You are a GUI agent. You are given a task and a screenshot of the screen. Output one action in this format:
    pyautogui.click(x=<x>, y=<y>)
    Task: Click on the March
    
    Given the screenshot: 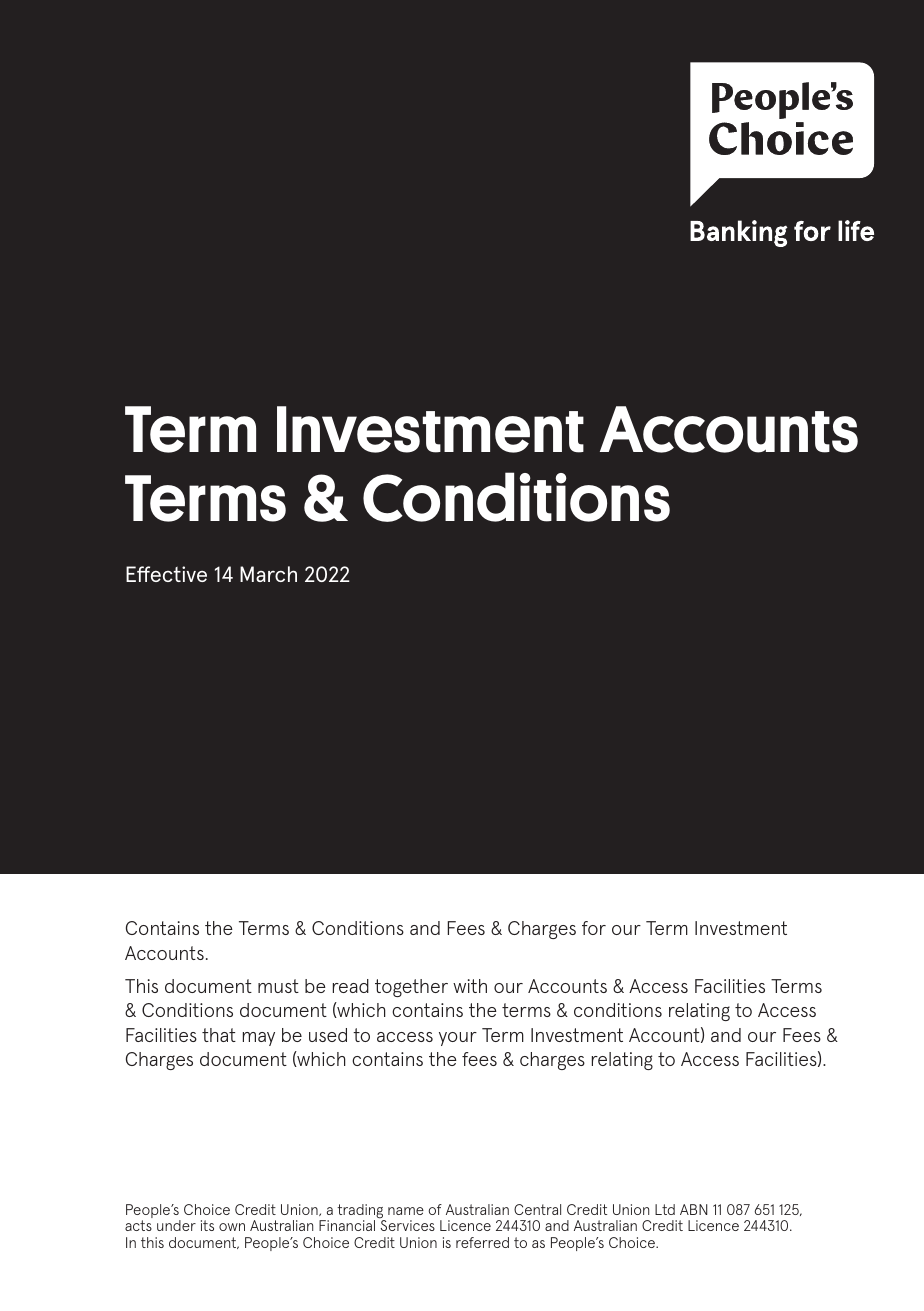 What is the action you would take?
    pyautogui.click(x=268, y=574)
